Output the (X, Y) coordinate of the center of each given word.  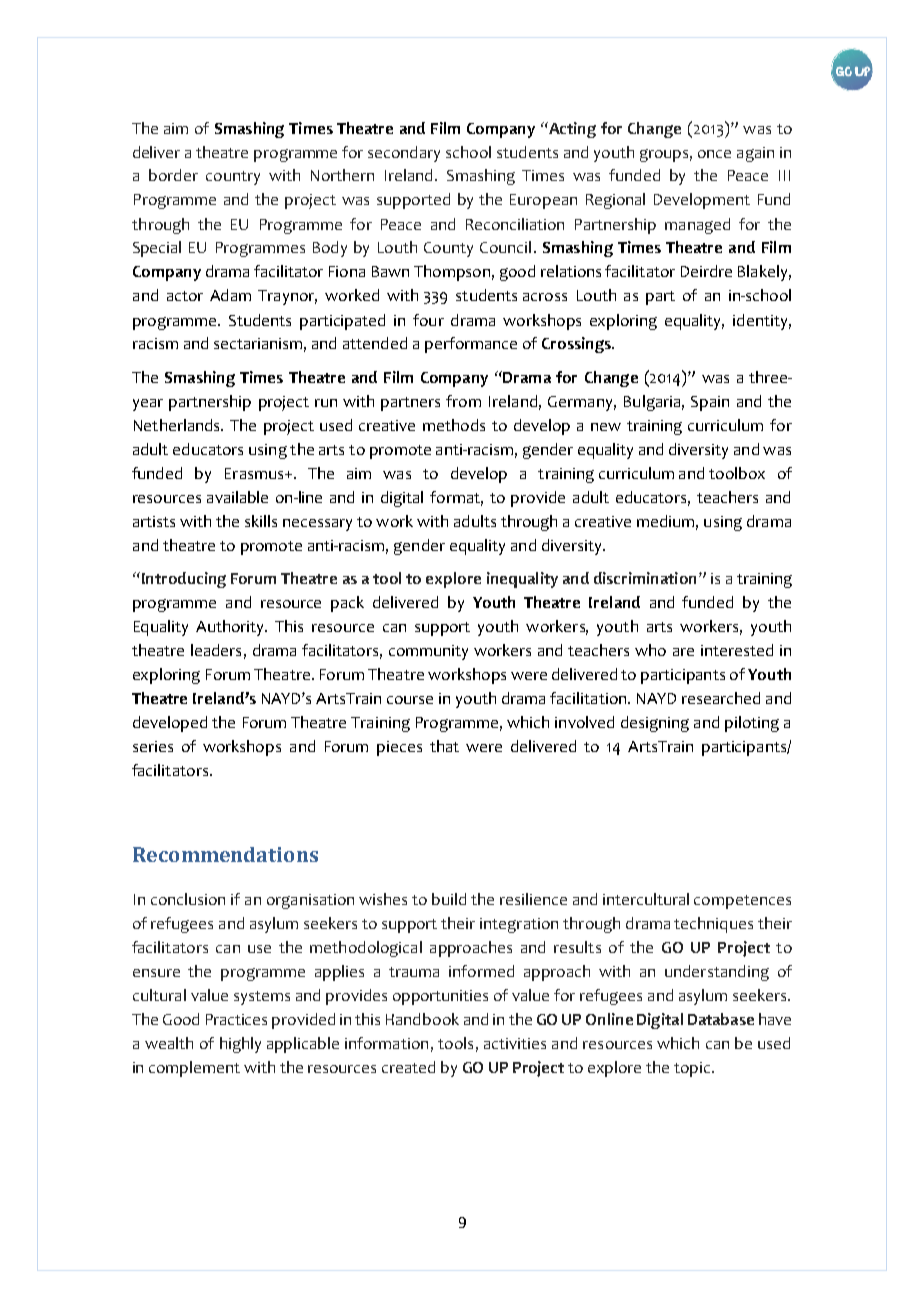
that (444, 746)
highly (240, 1045)
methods (454, 425)
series (153, 746)
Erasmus (255, 473)
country (233, 178)
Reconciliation (515, 224)
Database (721, 1019)
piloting (752, 724)
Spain (710, 403)
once (714, 154)
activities (515, 1043)
